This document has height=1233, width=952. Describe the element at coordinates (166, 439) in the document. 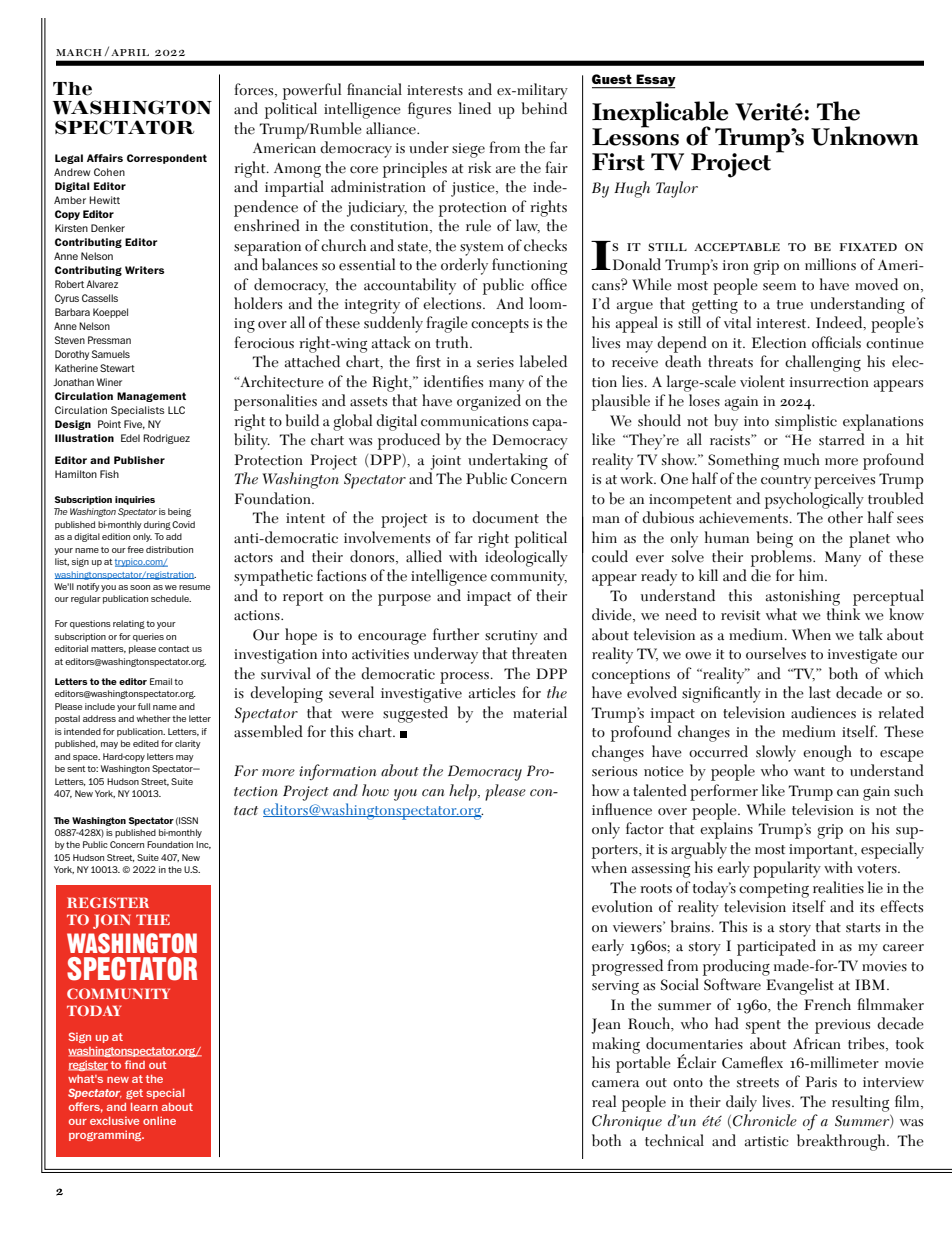

I see `Rodriguez` at that location.
